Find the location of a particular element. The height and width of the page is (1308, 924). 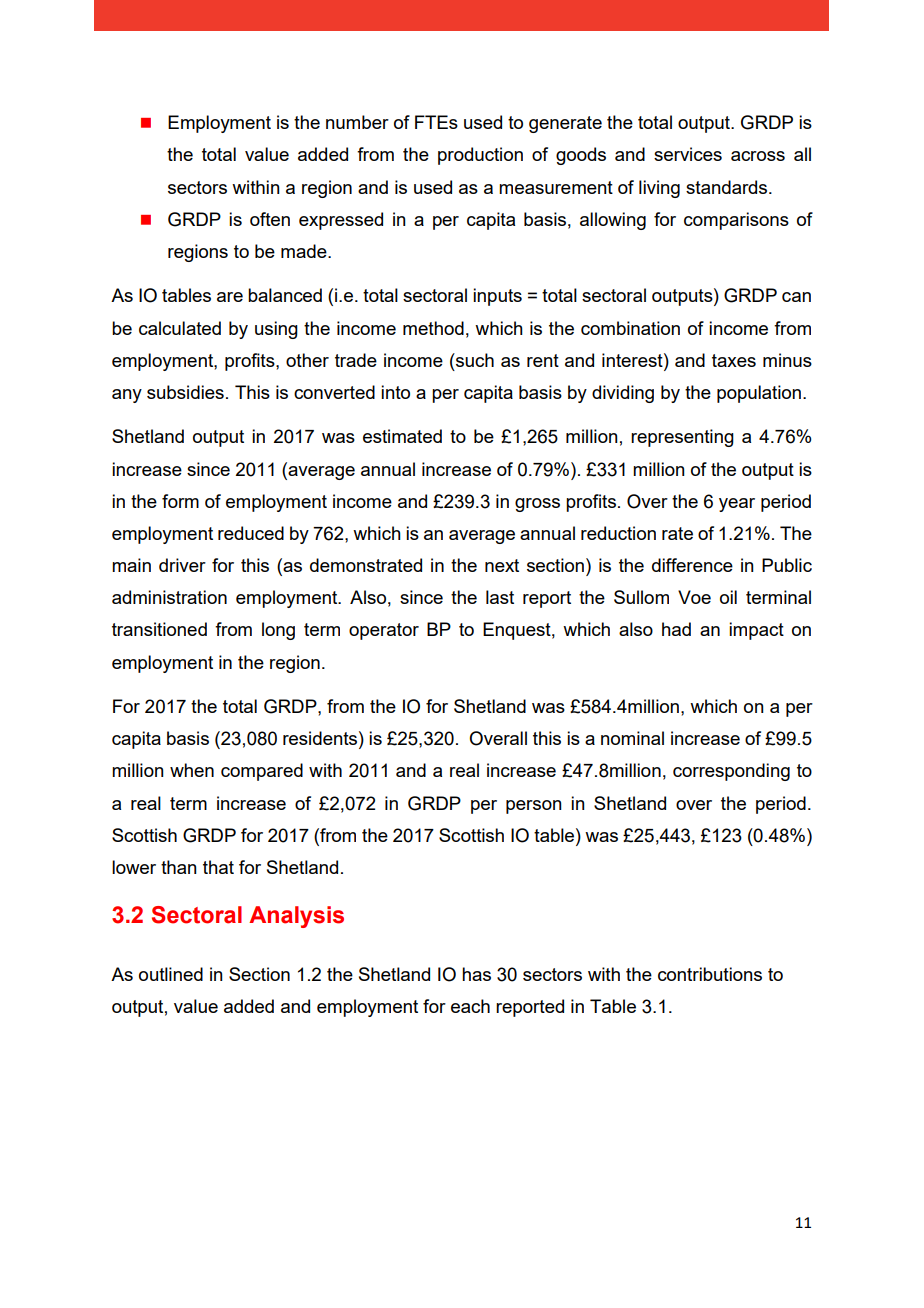

has is located at coordinates (476, 974).
